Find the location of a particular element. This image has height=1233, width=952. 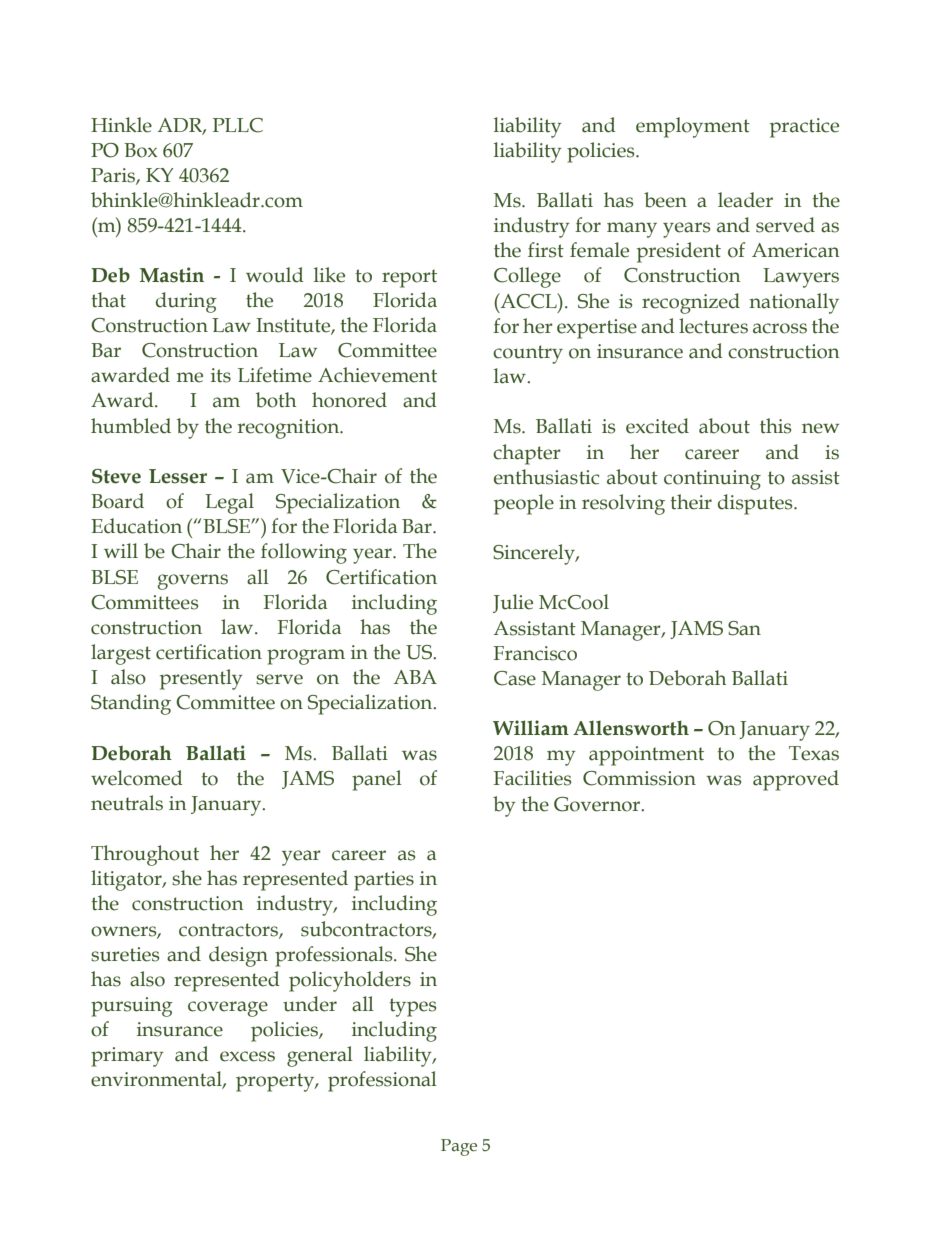

presently is located at coordinates (201, 679).
